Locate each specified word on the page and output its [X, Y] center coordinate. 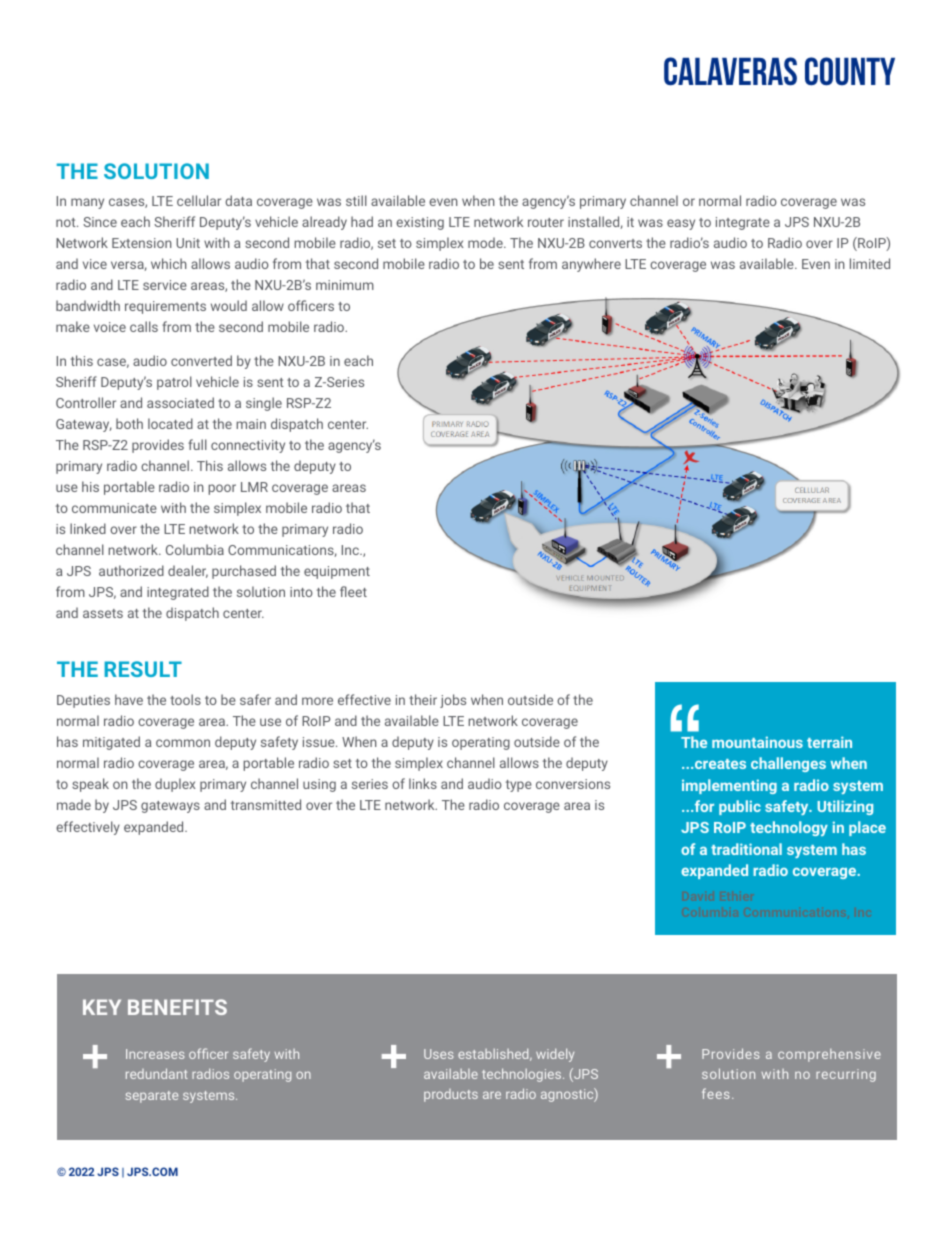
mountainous [757, 742]
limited [870, 263]
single [264, 404]
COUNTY [850, 71]
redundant [157, 1073]
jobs [453, 701]
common [183, 743]
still [356, 200]
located [170, 423]
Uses [439, 1054]
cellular [199, 200]
